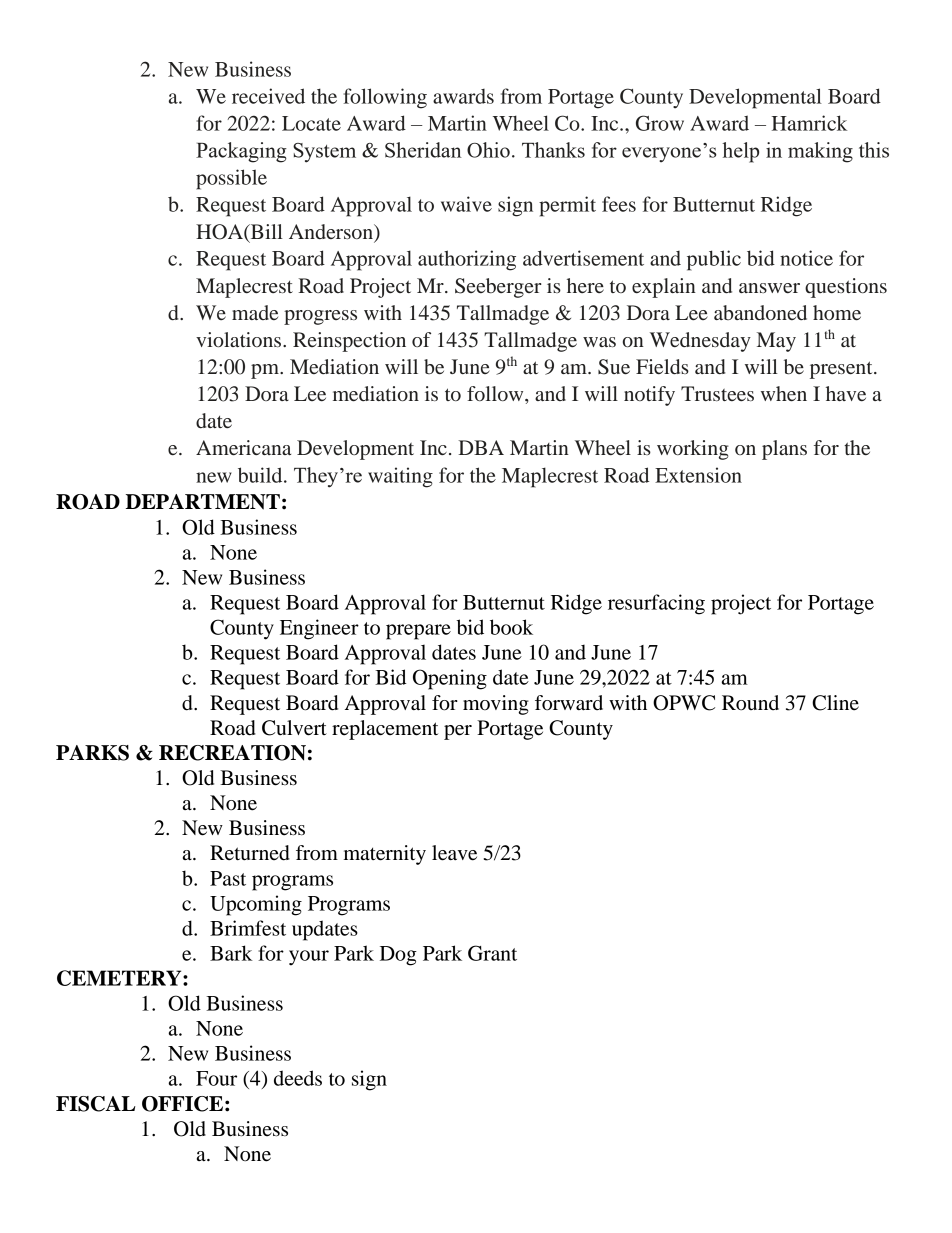  I want to click on Grant, so click(492, 953).
